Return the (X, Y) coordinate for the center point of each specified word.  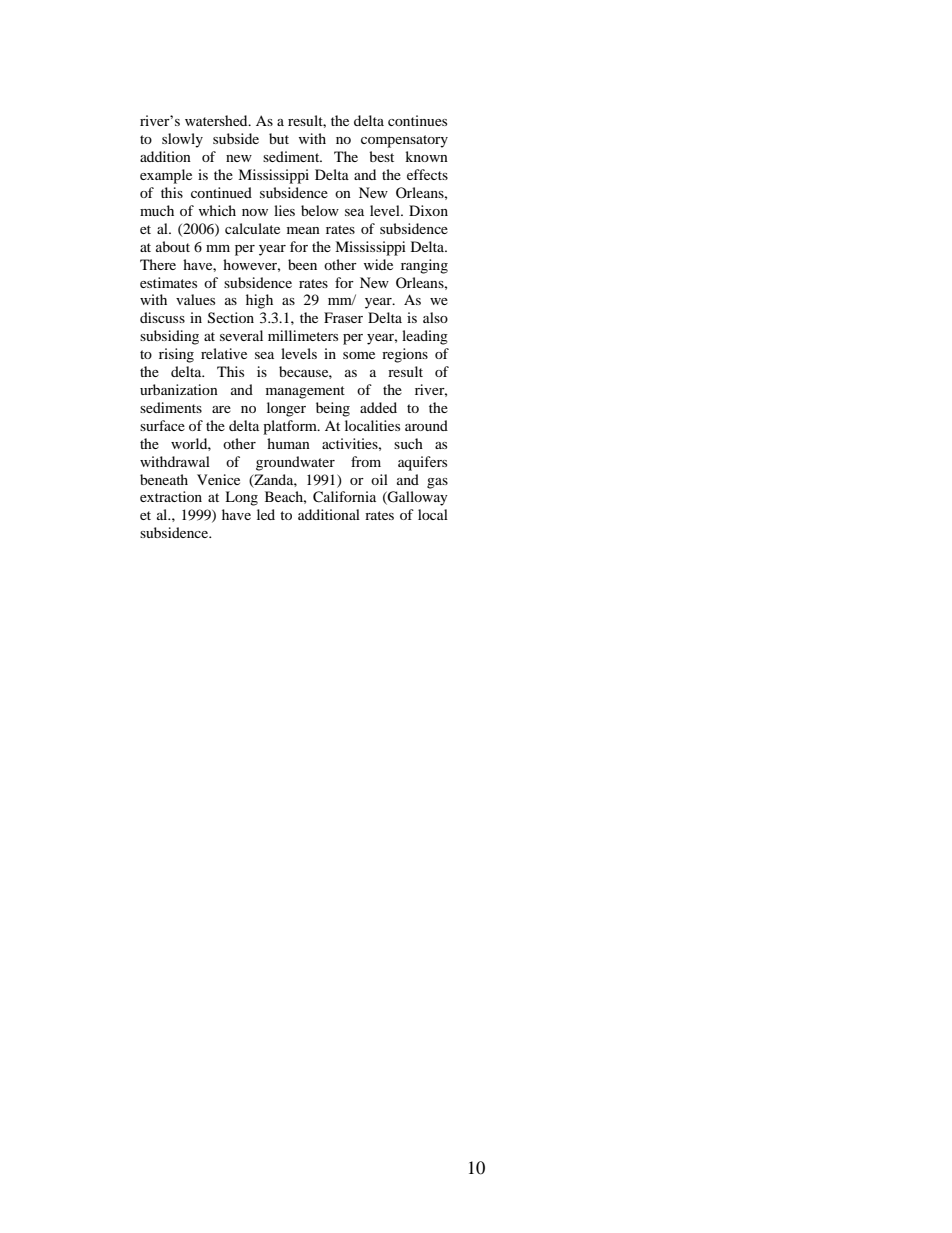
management (305, 392)
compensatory (404, 141)
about (173, 246)
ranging (424, 266)
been (302, 264)
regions (405, 355)
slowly (182, 140)
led (266, 514)
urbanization (179, 389)
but (279, 138)
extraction (171, 496)
